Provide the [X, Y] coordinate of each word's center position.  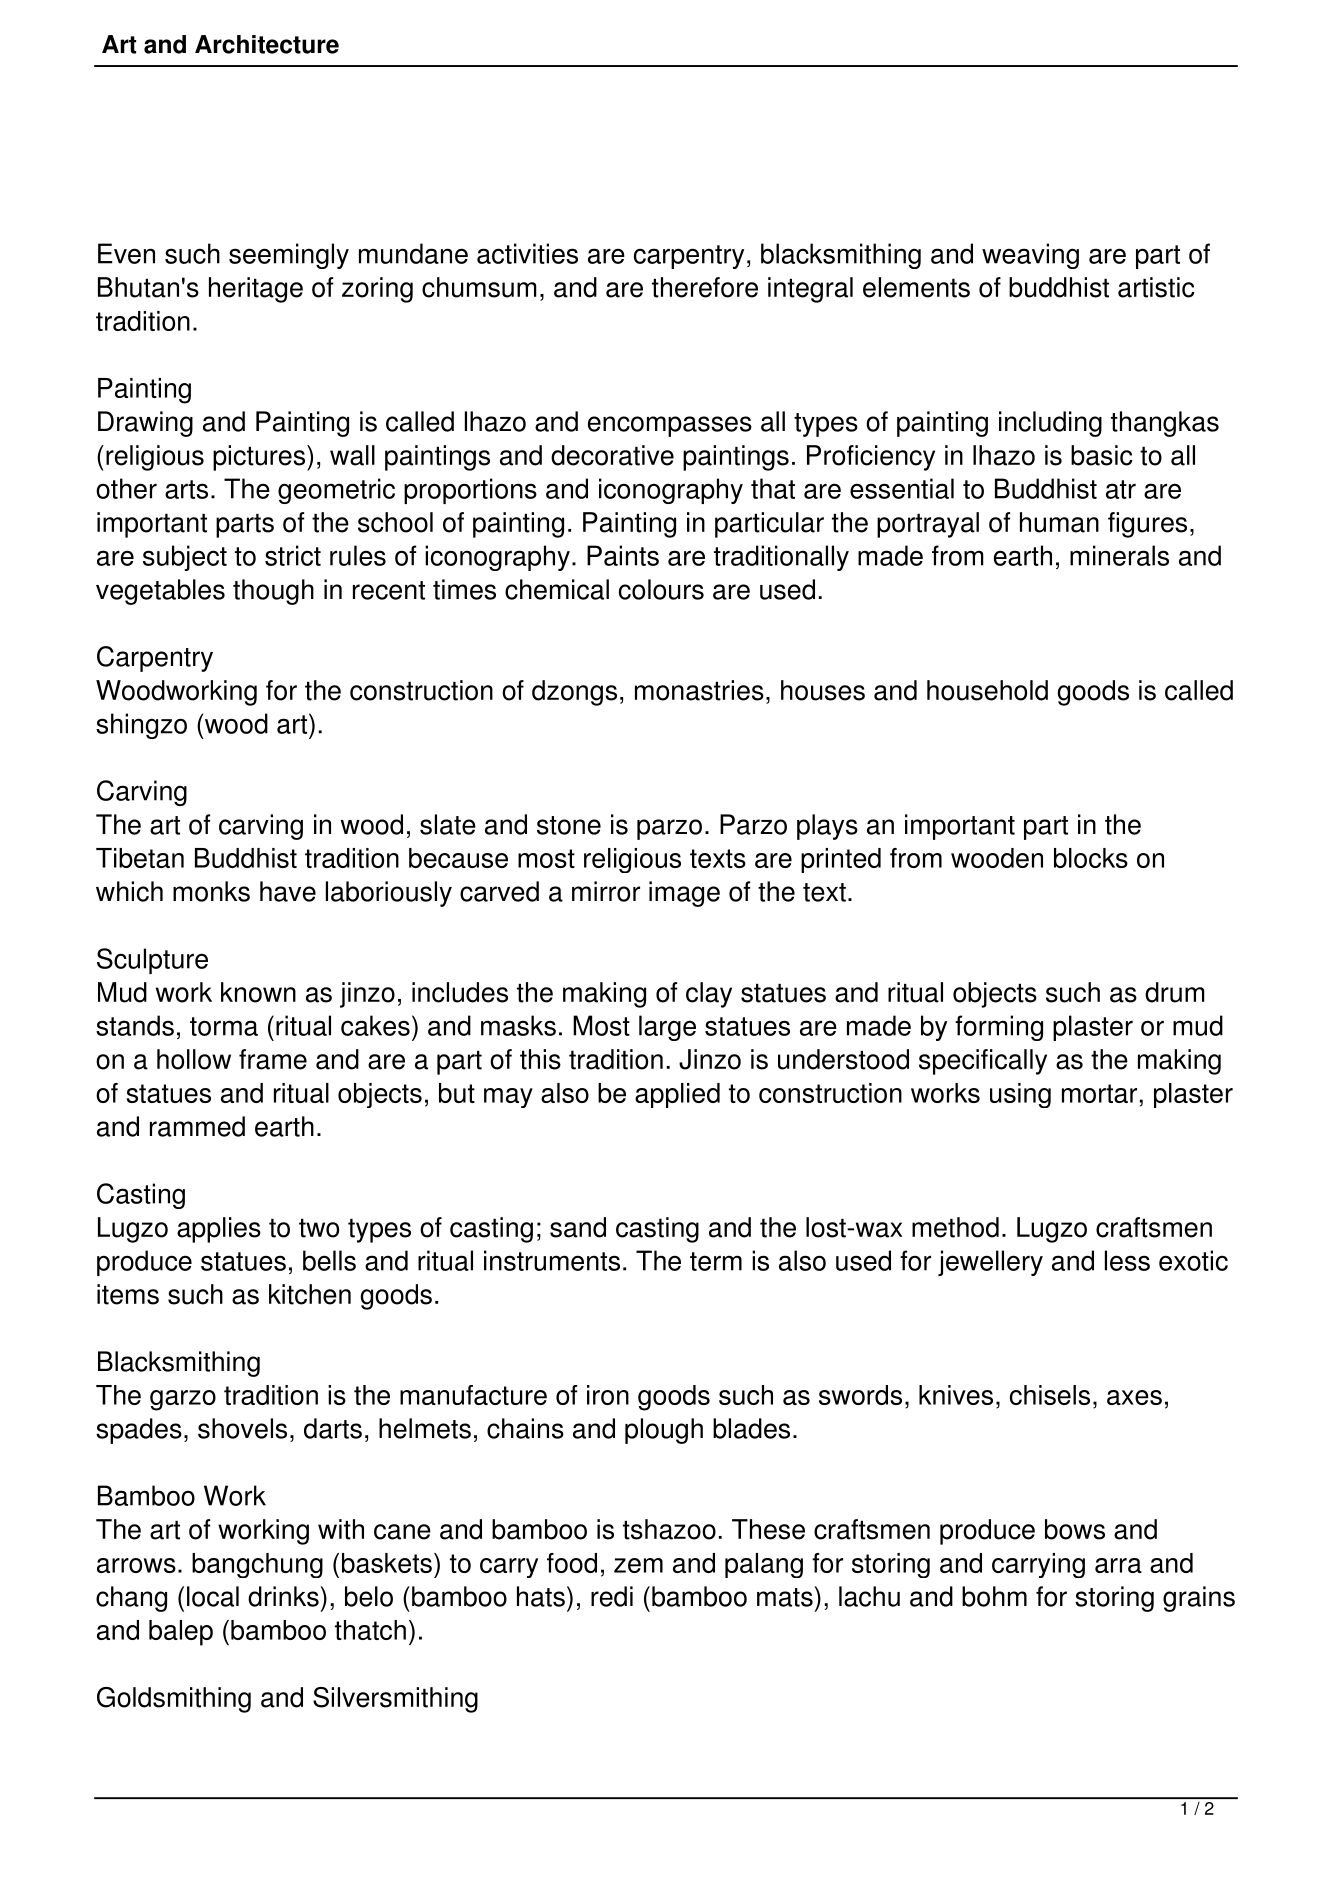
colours [661, 589]
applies [219, 1230]
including [1050, 424]
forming [999, 1028]
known [258, 992]
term [716, 1261]
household [987, 690]
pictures [260, 458]
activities [527, 253]
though [273, 592]
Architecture [267, 44]
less [1127, 1260]
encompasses [670, 426]
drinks [283, 1596]
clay [709, 995]
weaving [1030, 256]
